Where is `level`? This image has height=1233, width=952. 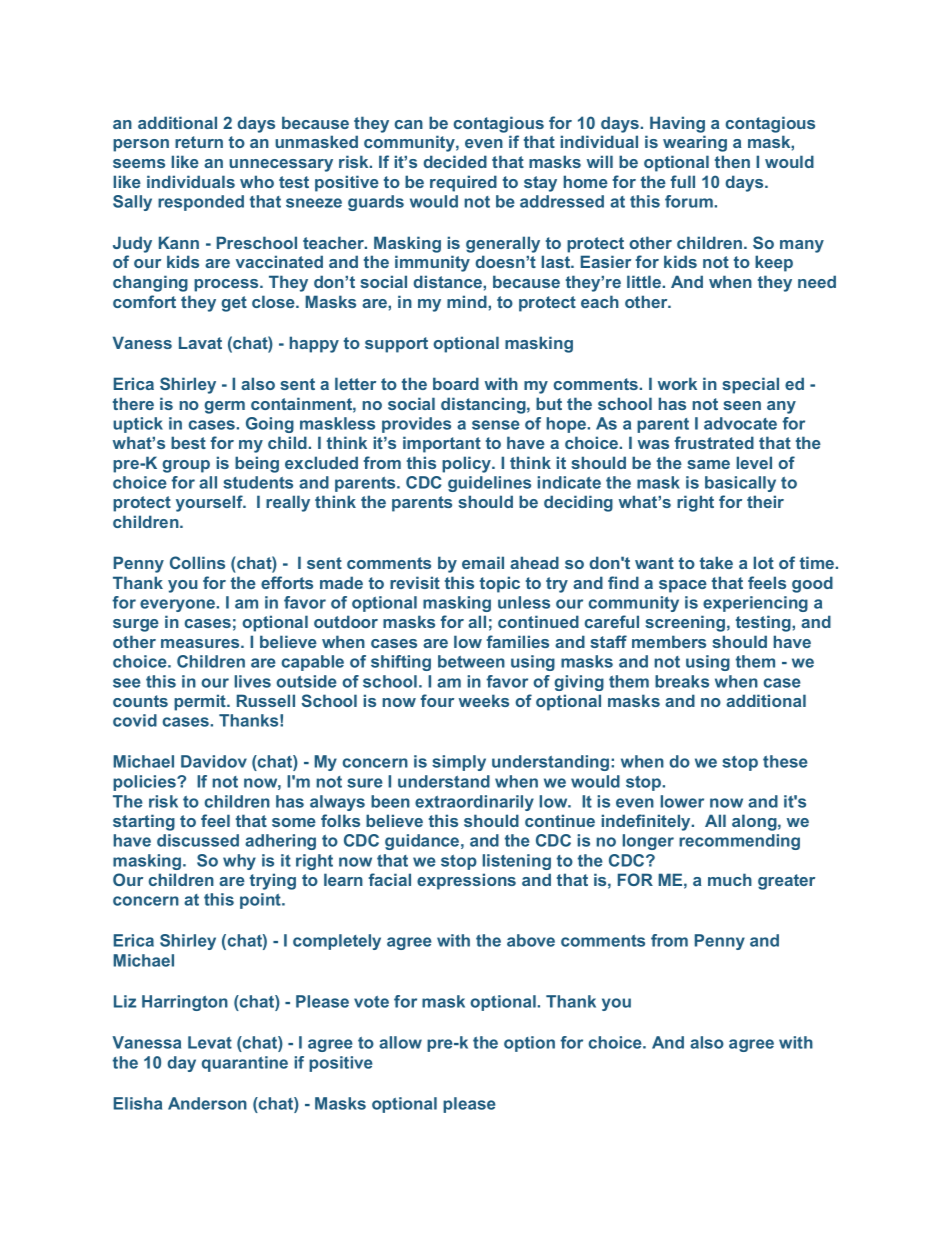
level is located at coordinates (754, 462).
